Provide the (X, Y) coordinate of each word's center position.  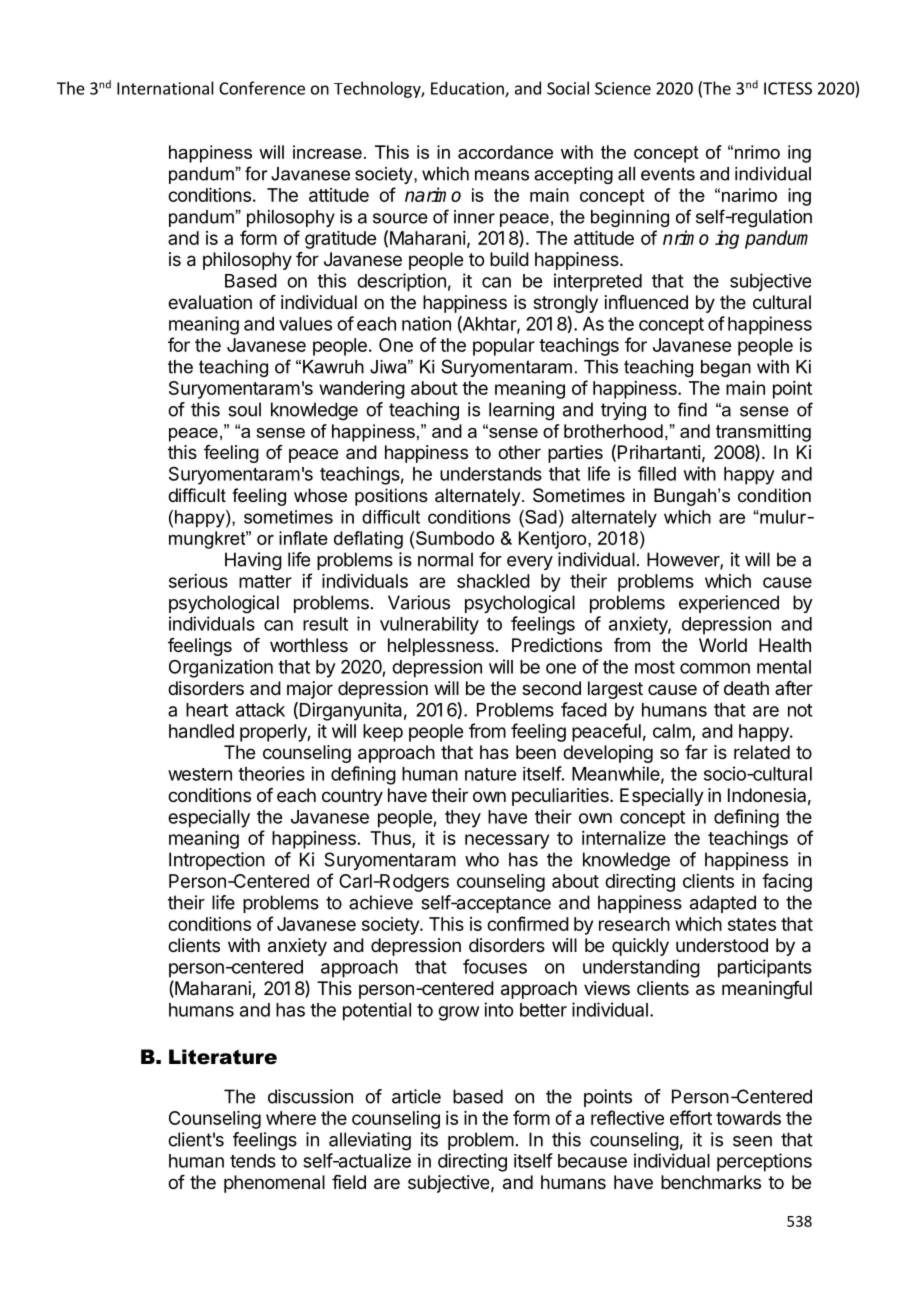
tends (253, 1161)
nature (490, 774)
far (696, 752)
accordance (505, 152)
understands (491, 474)
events (668, 174)
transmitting (763, 433)
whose (320, 495)
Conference (262, 88)
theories (271, 773)
